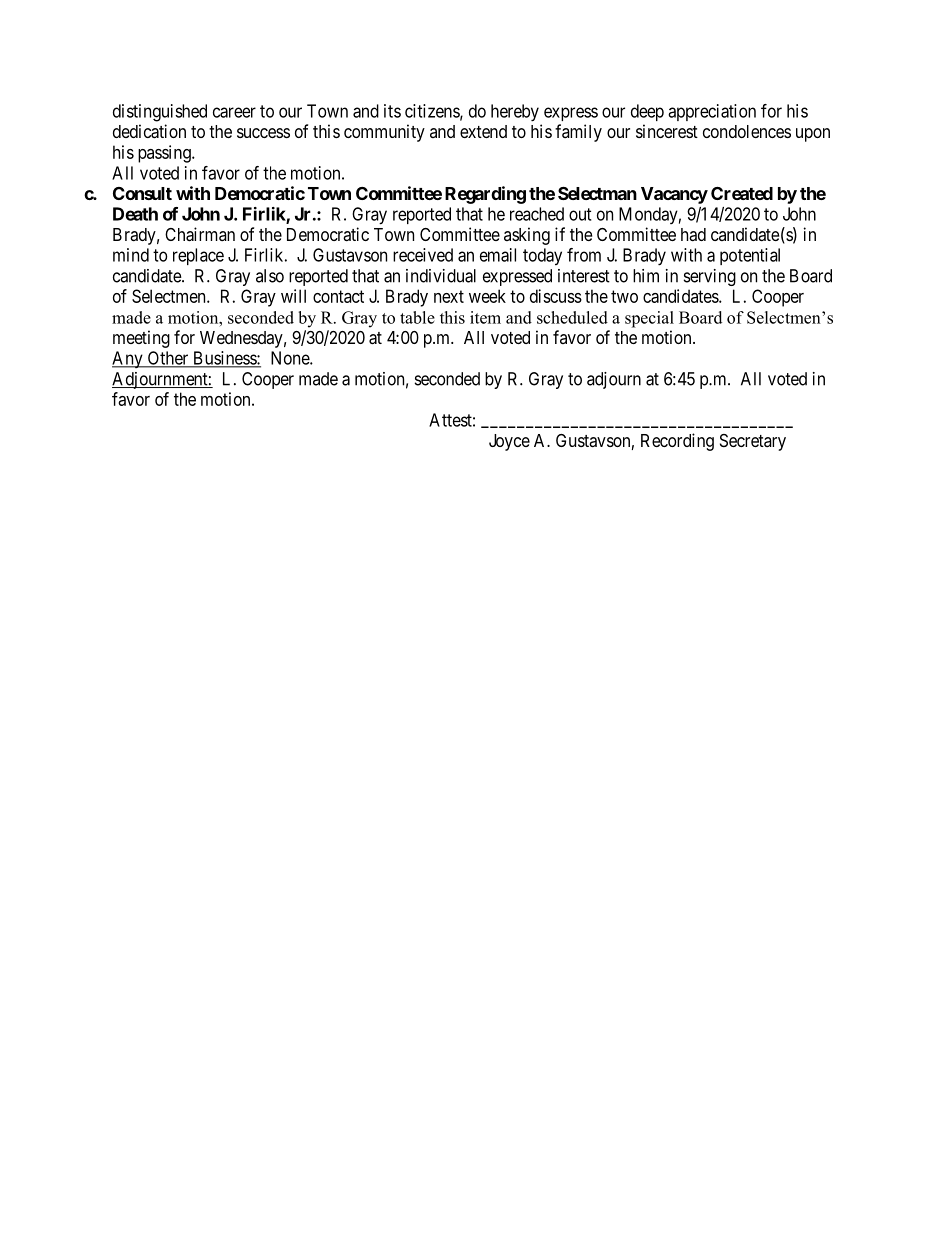  What do you see at coordinates (441, 276) in the page?
I see `individual` at bounding box center [441, 276].
